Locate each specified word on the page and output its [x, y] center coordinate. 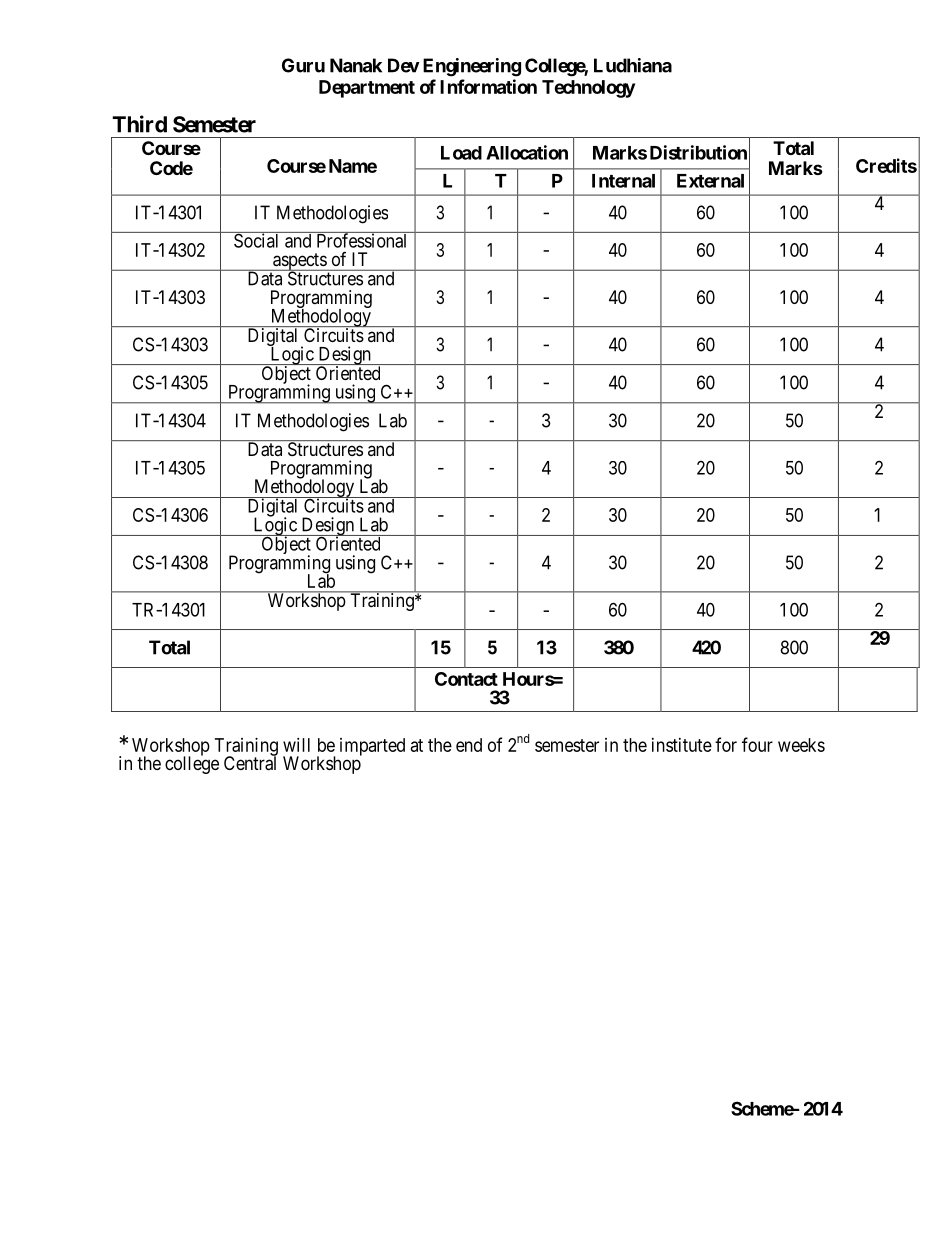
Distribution [698, 152]
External [710, 181]
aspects [299, 263]
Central [250, 763]
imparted [372, 747]
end [469, 745]
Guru [303, 65]
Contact [466, 679]
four [757, 744]
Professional [362, 240]
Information [488, 86]
